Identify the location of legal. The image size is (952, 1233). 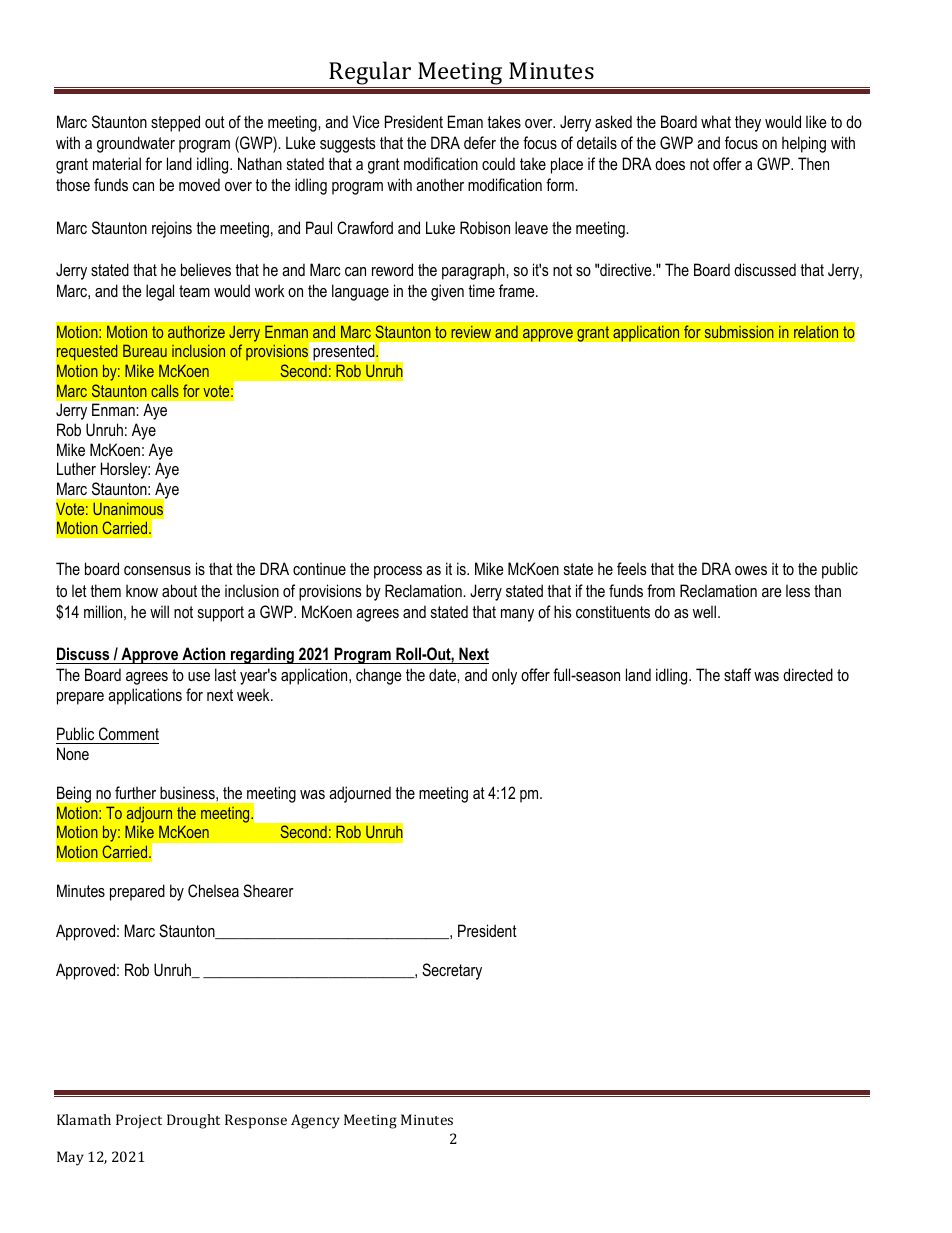
(160, 292).
